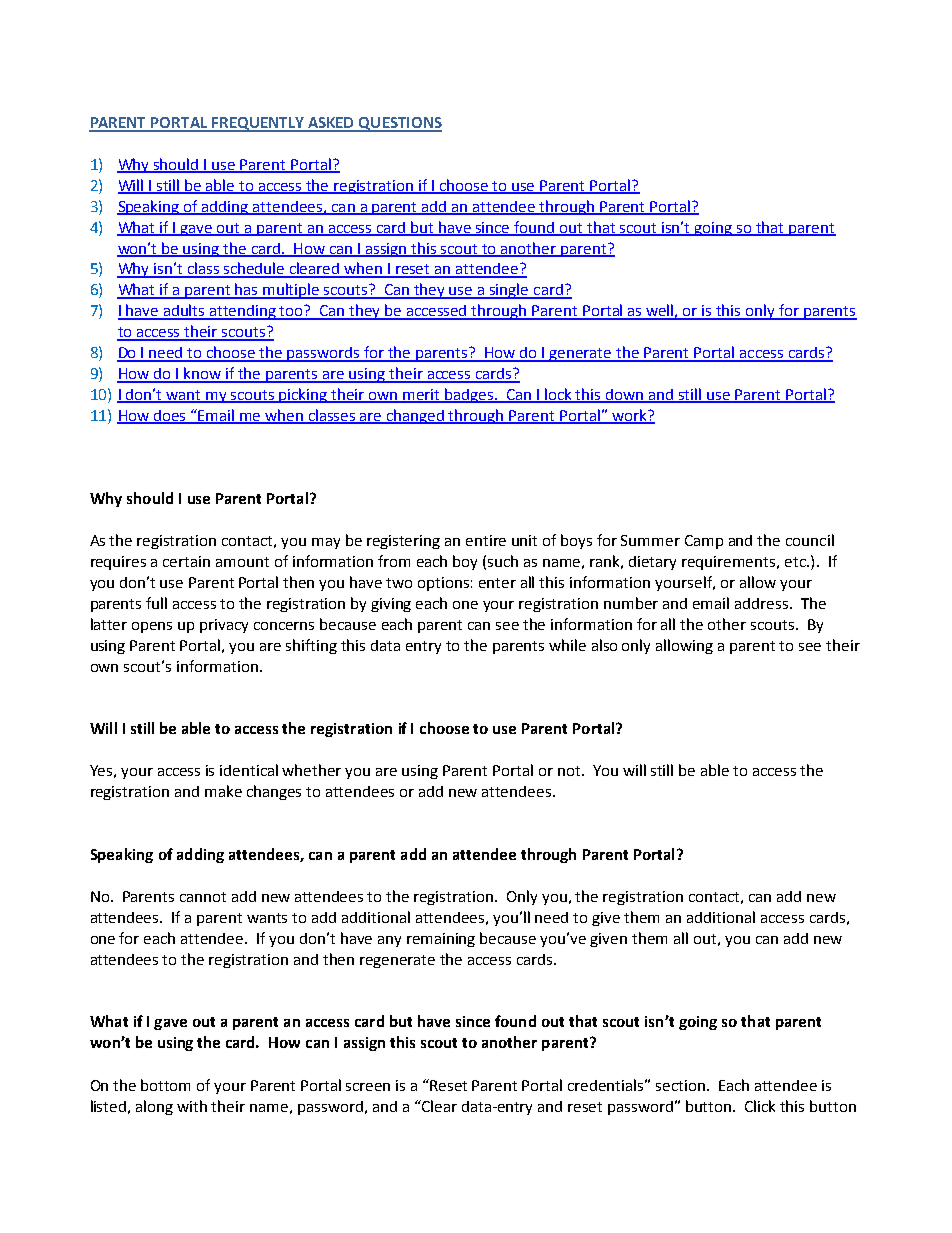  Describe the element at coordinates (170, 417) in the screenshot. I see `does` at that location.
